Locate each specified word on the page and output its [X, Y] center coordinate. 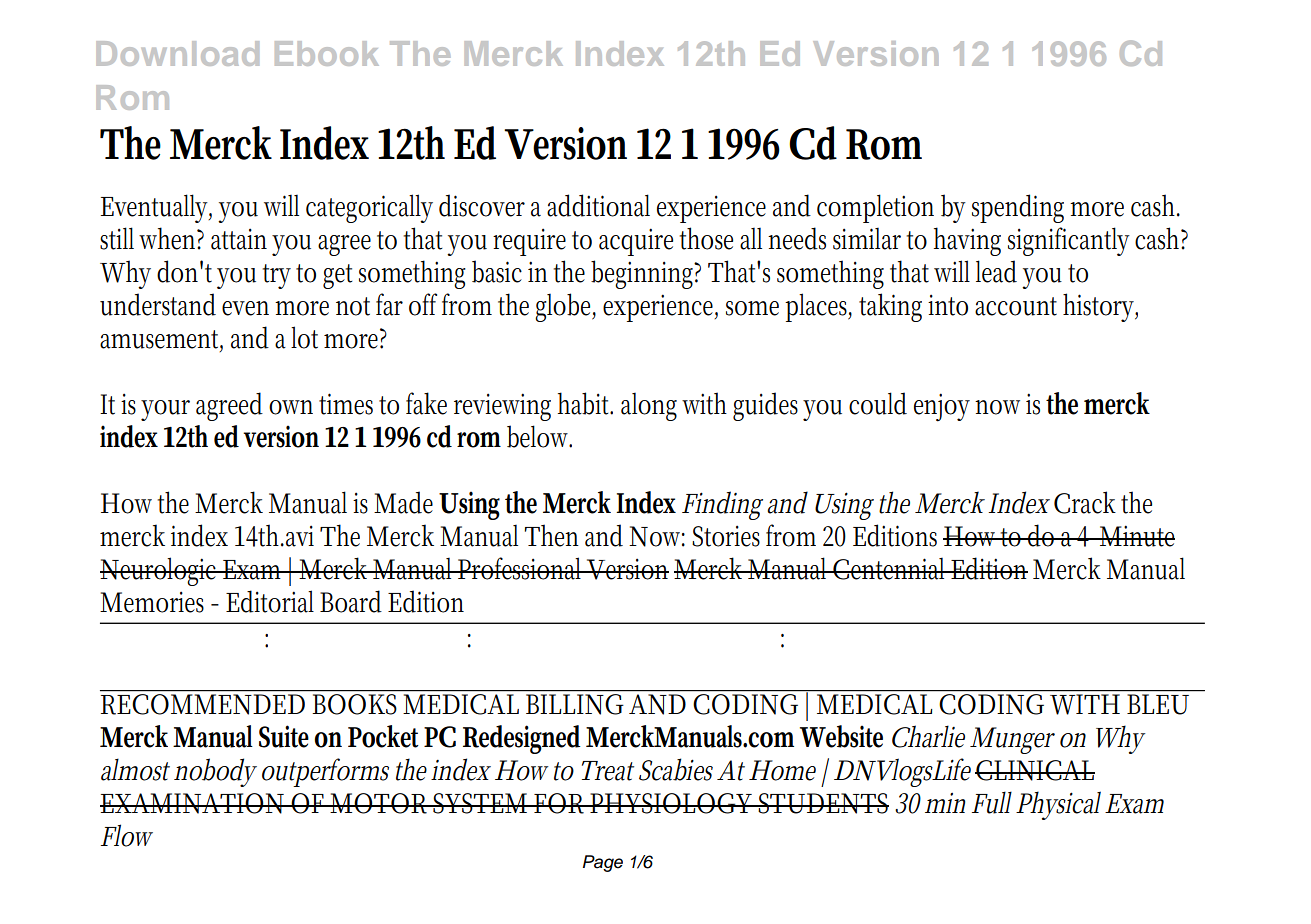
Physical [1058, 805]
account [1016, 306]
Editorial [270, 601]
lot [304, 337]
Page [603, 863]
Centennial [890, 568]
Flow [127, 835]
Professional [521, 568]
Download [177, 53]
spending [1018, 208]
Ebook [327, 53]
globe [565, 307]
